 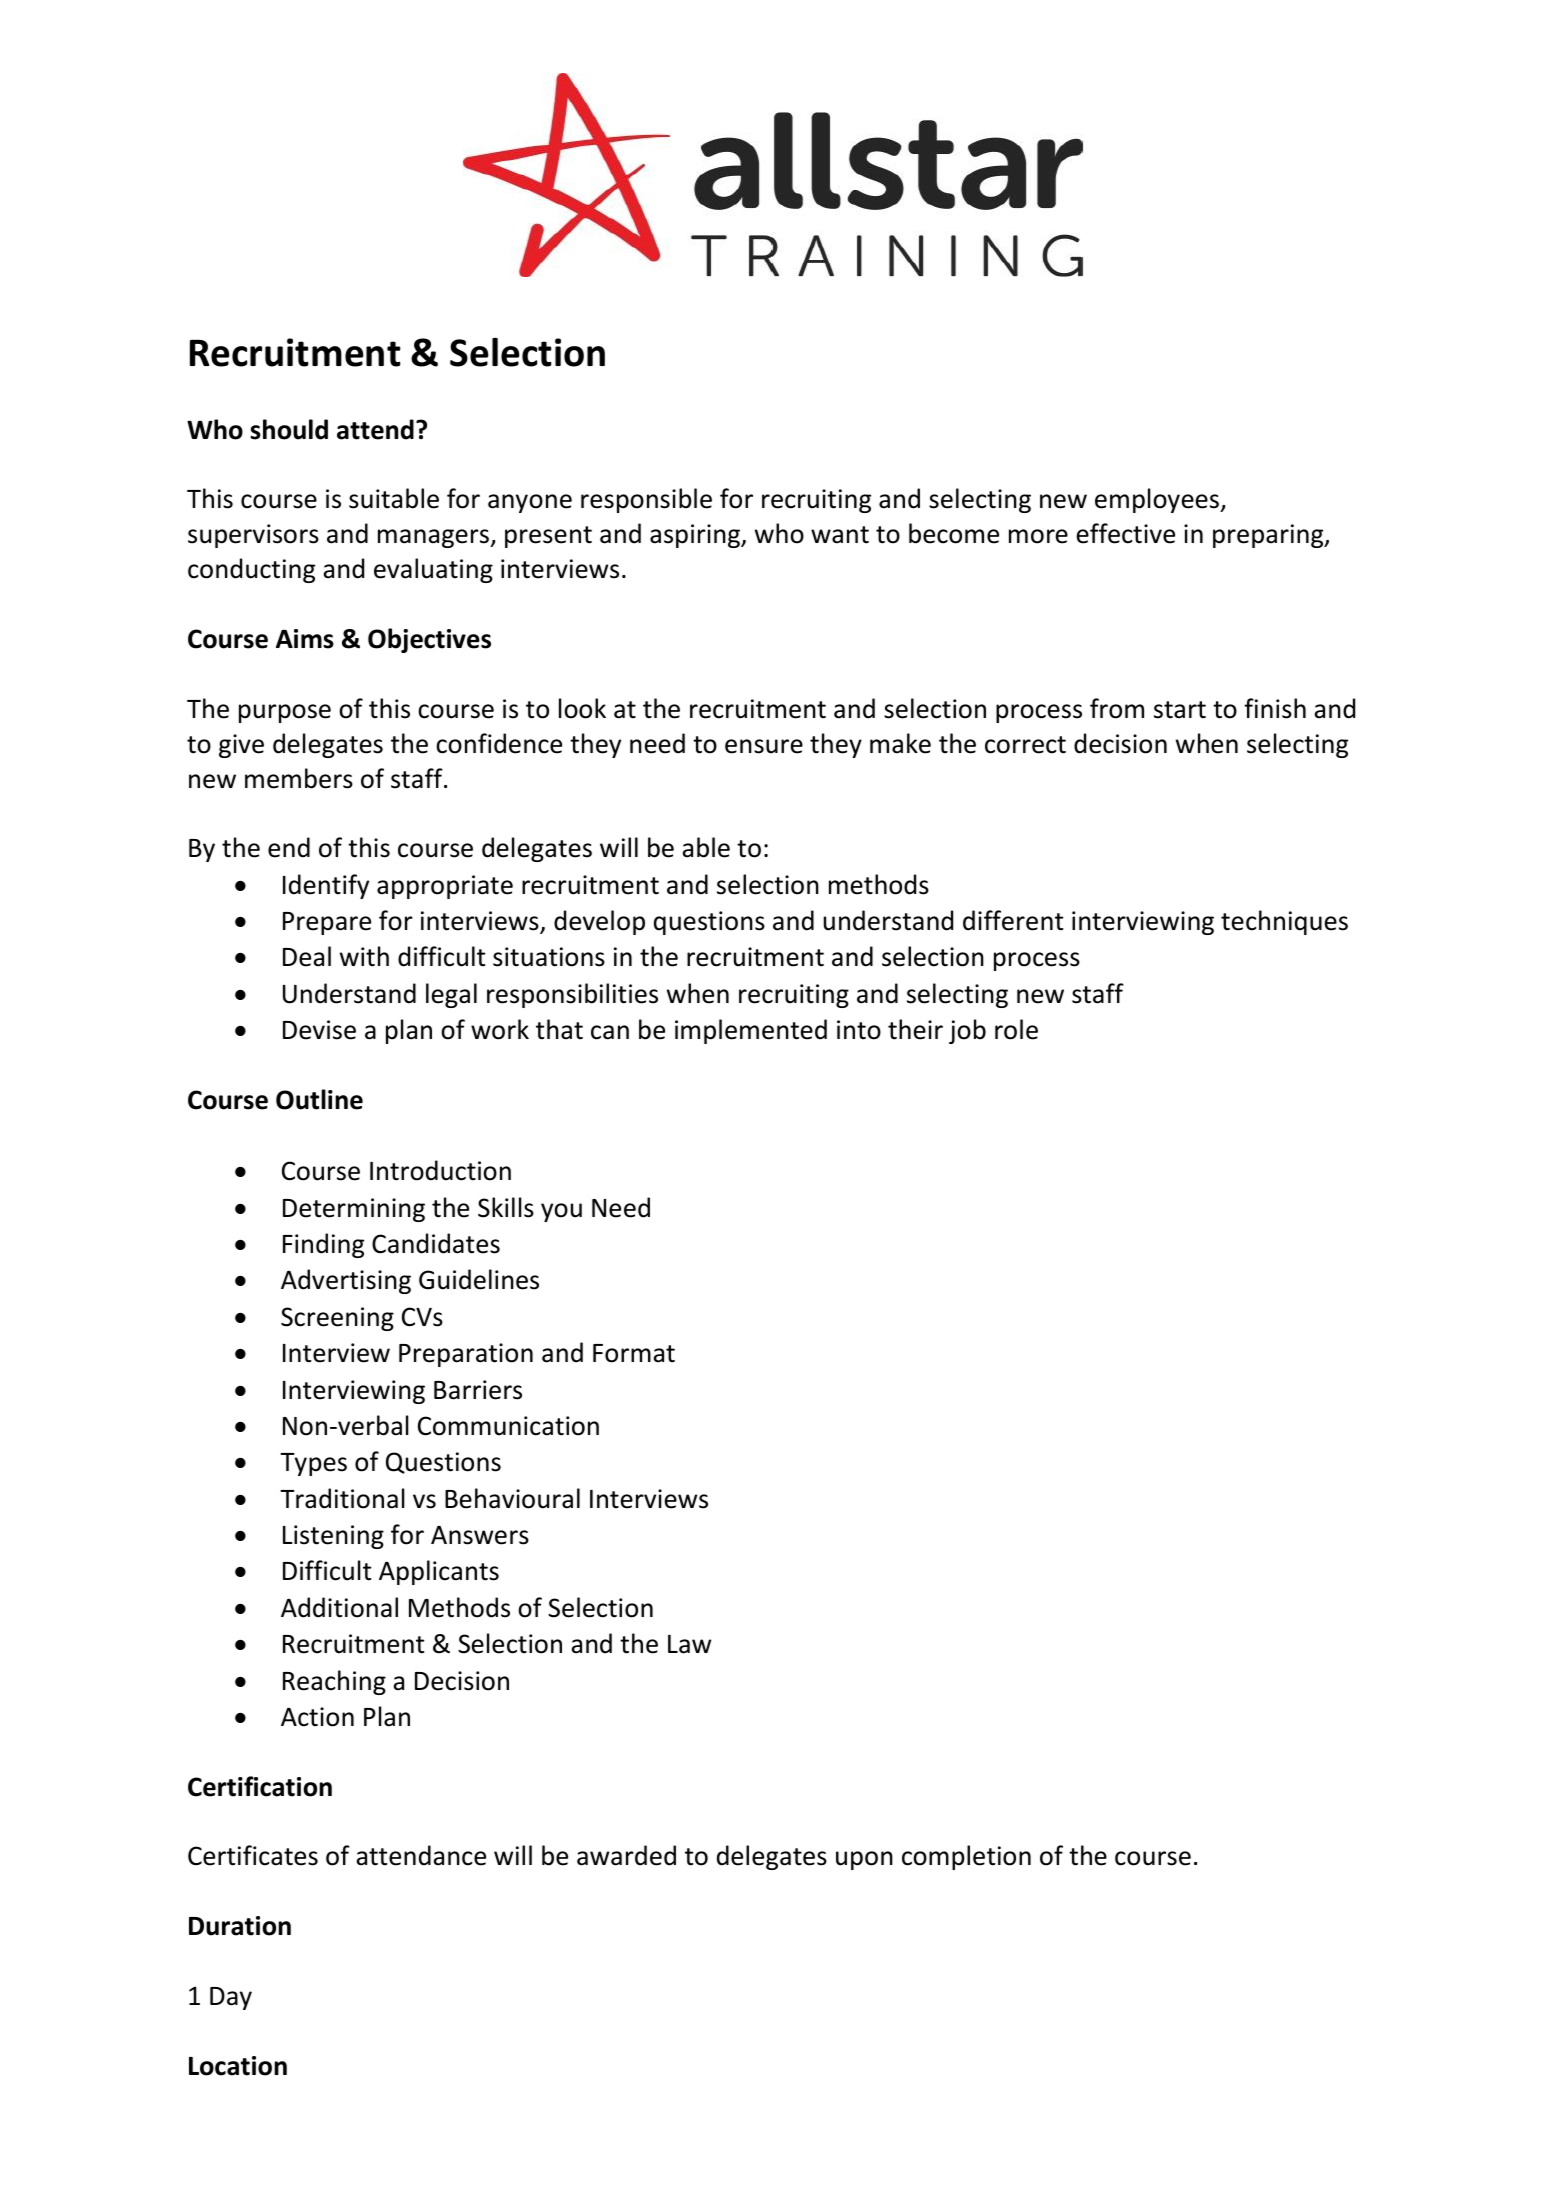 I want to click on Day, so click(x=231, y=1998).
